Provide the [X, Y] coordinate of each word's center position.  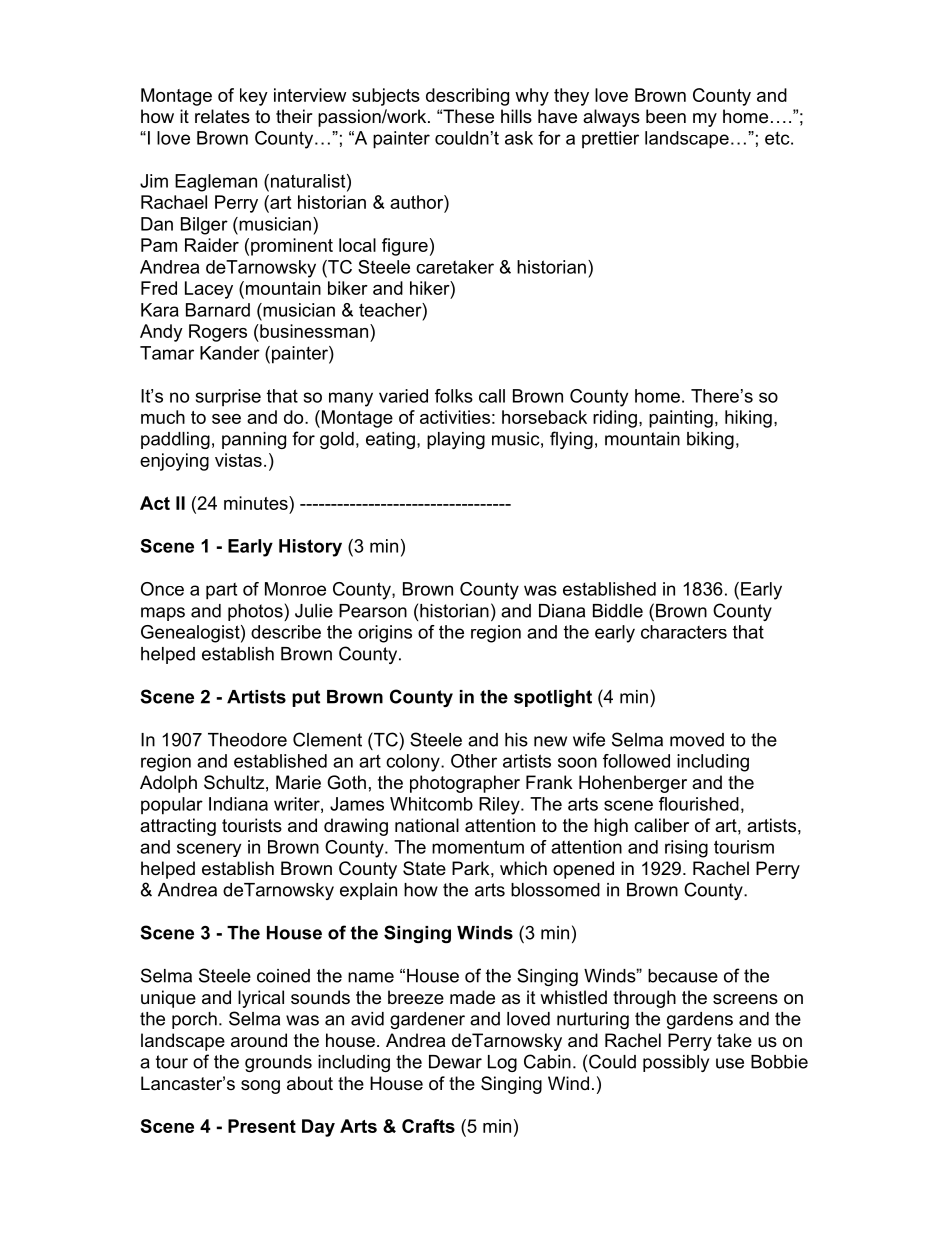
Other [474, 761]
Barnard [218, 310]
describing [467, 97]
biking [710, 440]
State [424, 868]
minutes [257, 503]
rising [686, 849]
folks [454, 396]
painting [681, 419]
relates [222, 116]
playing [456, 440]
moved [697, 740]
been [666, 116]
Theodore [247, 740]
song [260, 1087]
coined [283, 976]
